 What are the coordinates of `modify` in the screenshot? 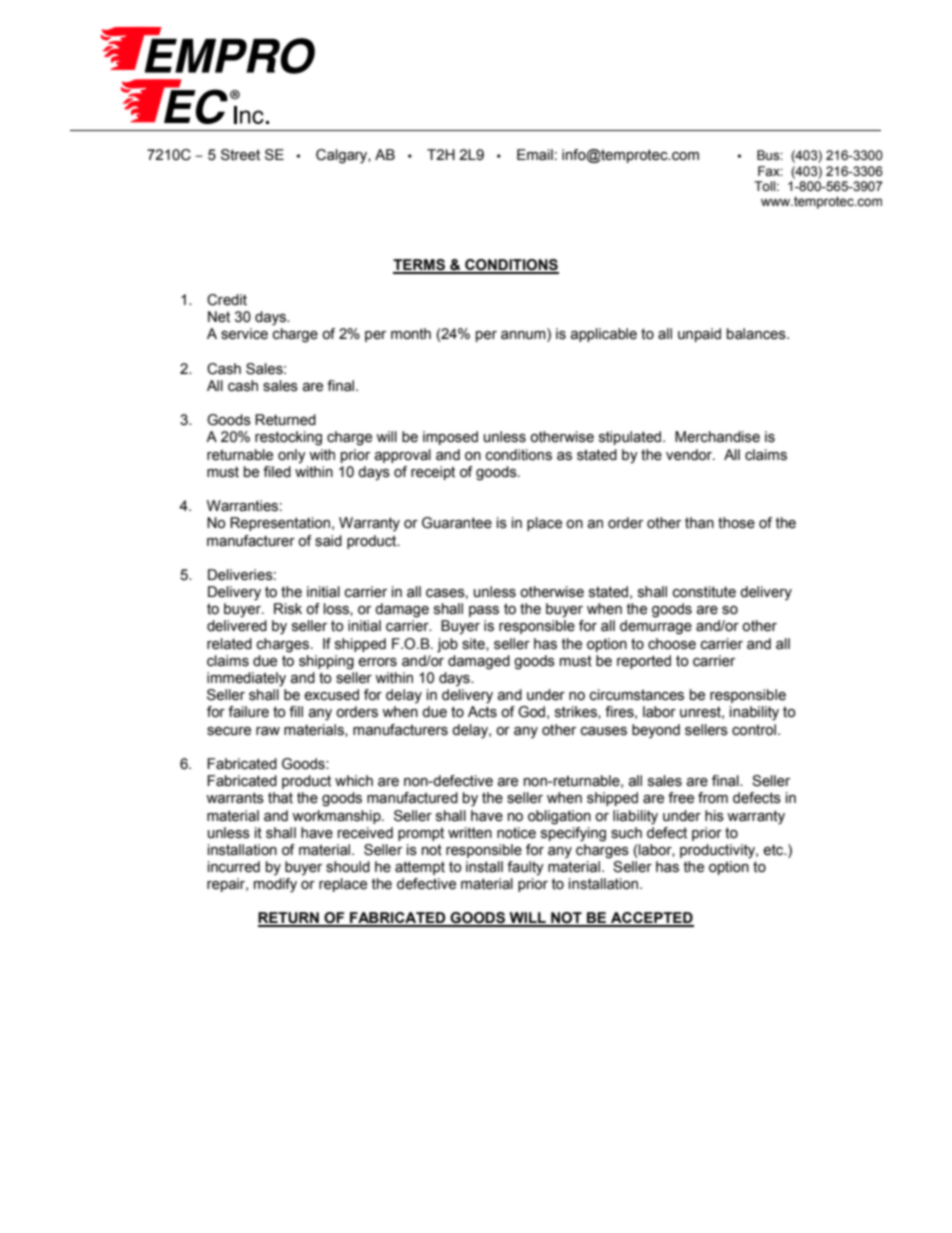 It's located at (275, 885).
